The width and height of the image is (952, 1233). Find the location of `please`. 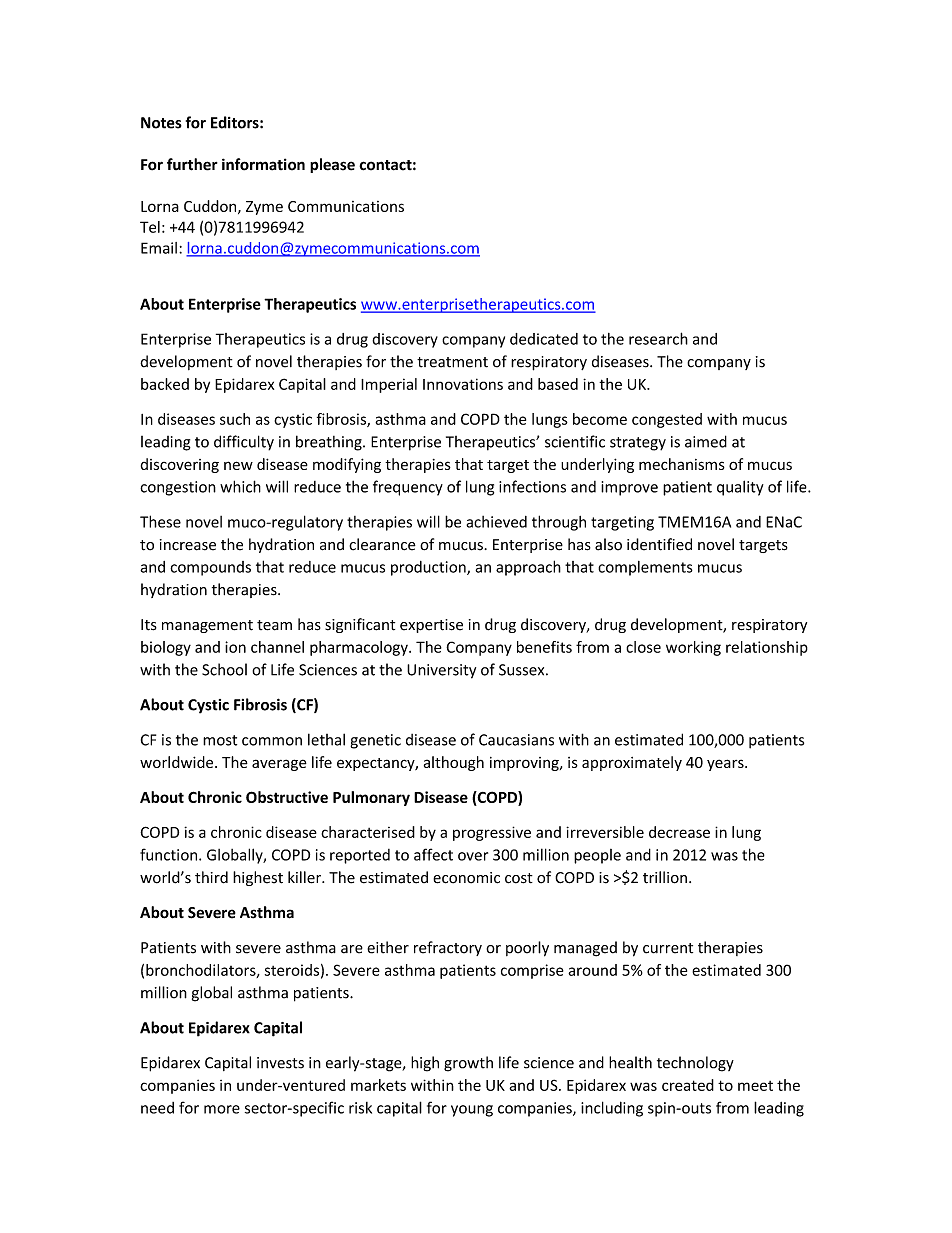

please is located at coordinates (332, 165).
